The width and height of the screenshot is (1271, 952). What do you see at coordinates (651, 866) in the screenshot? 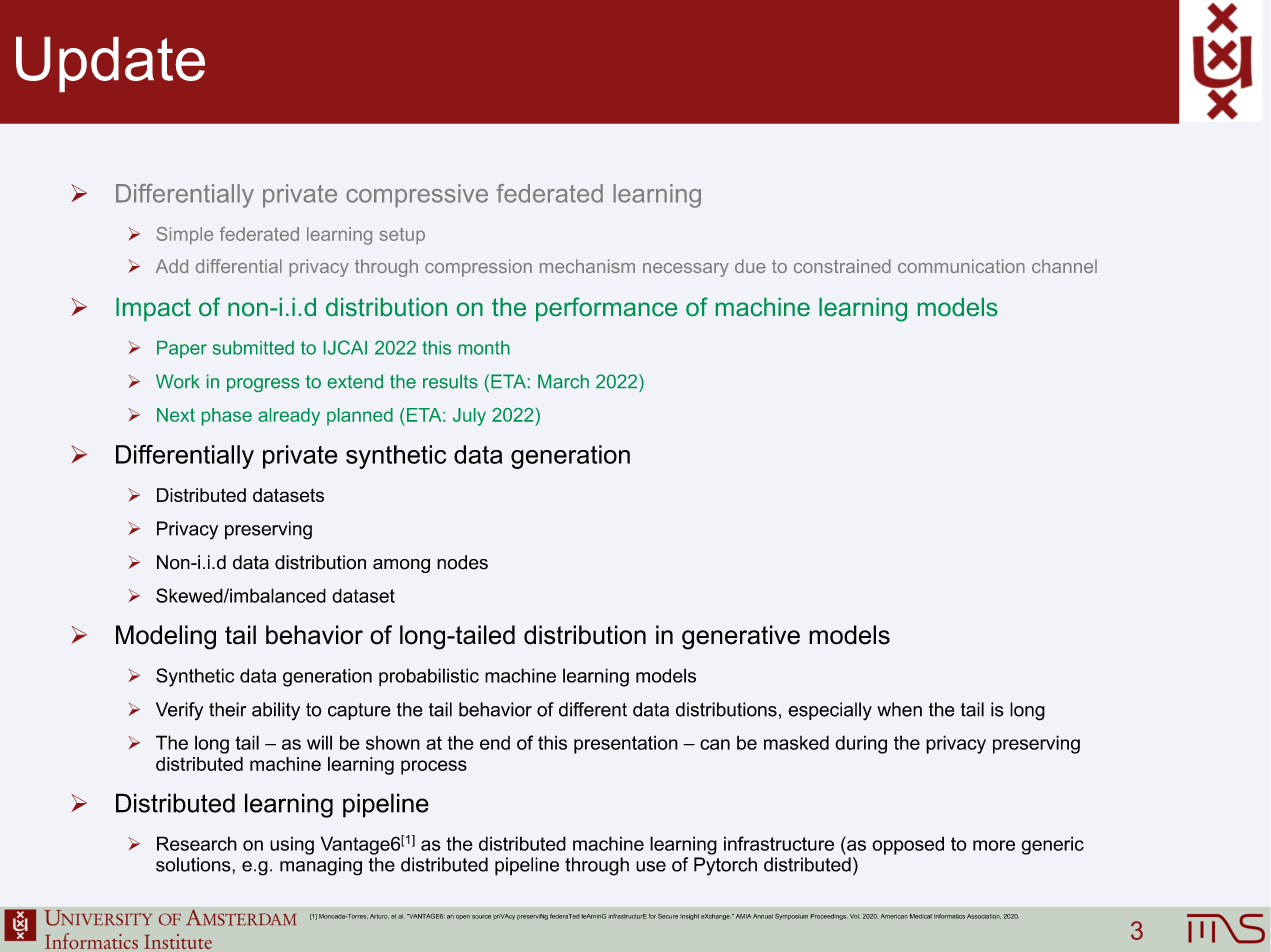
I see `use` at bounding box center [651, 866].
